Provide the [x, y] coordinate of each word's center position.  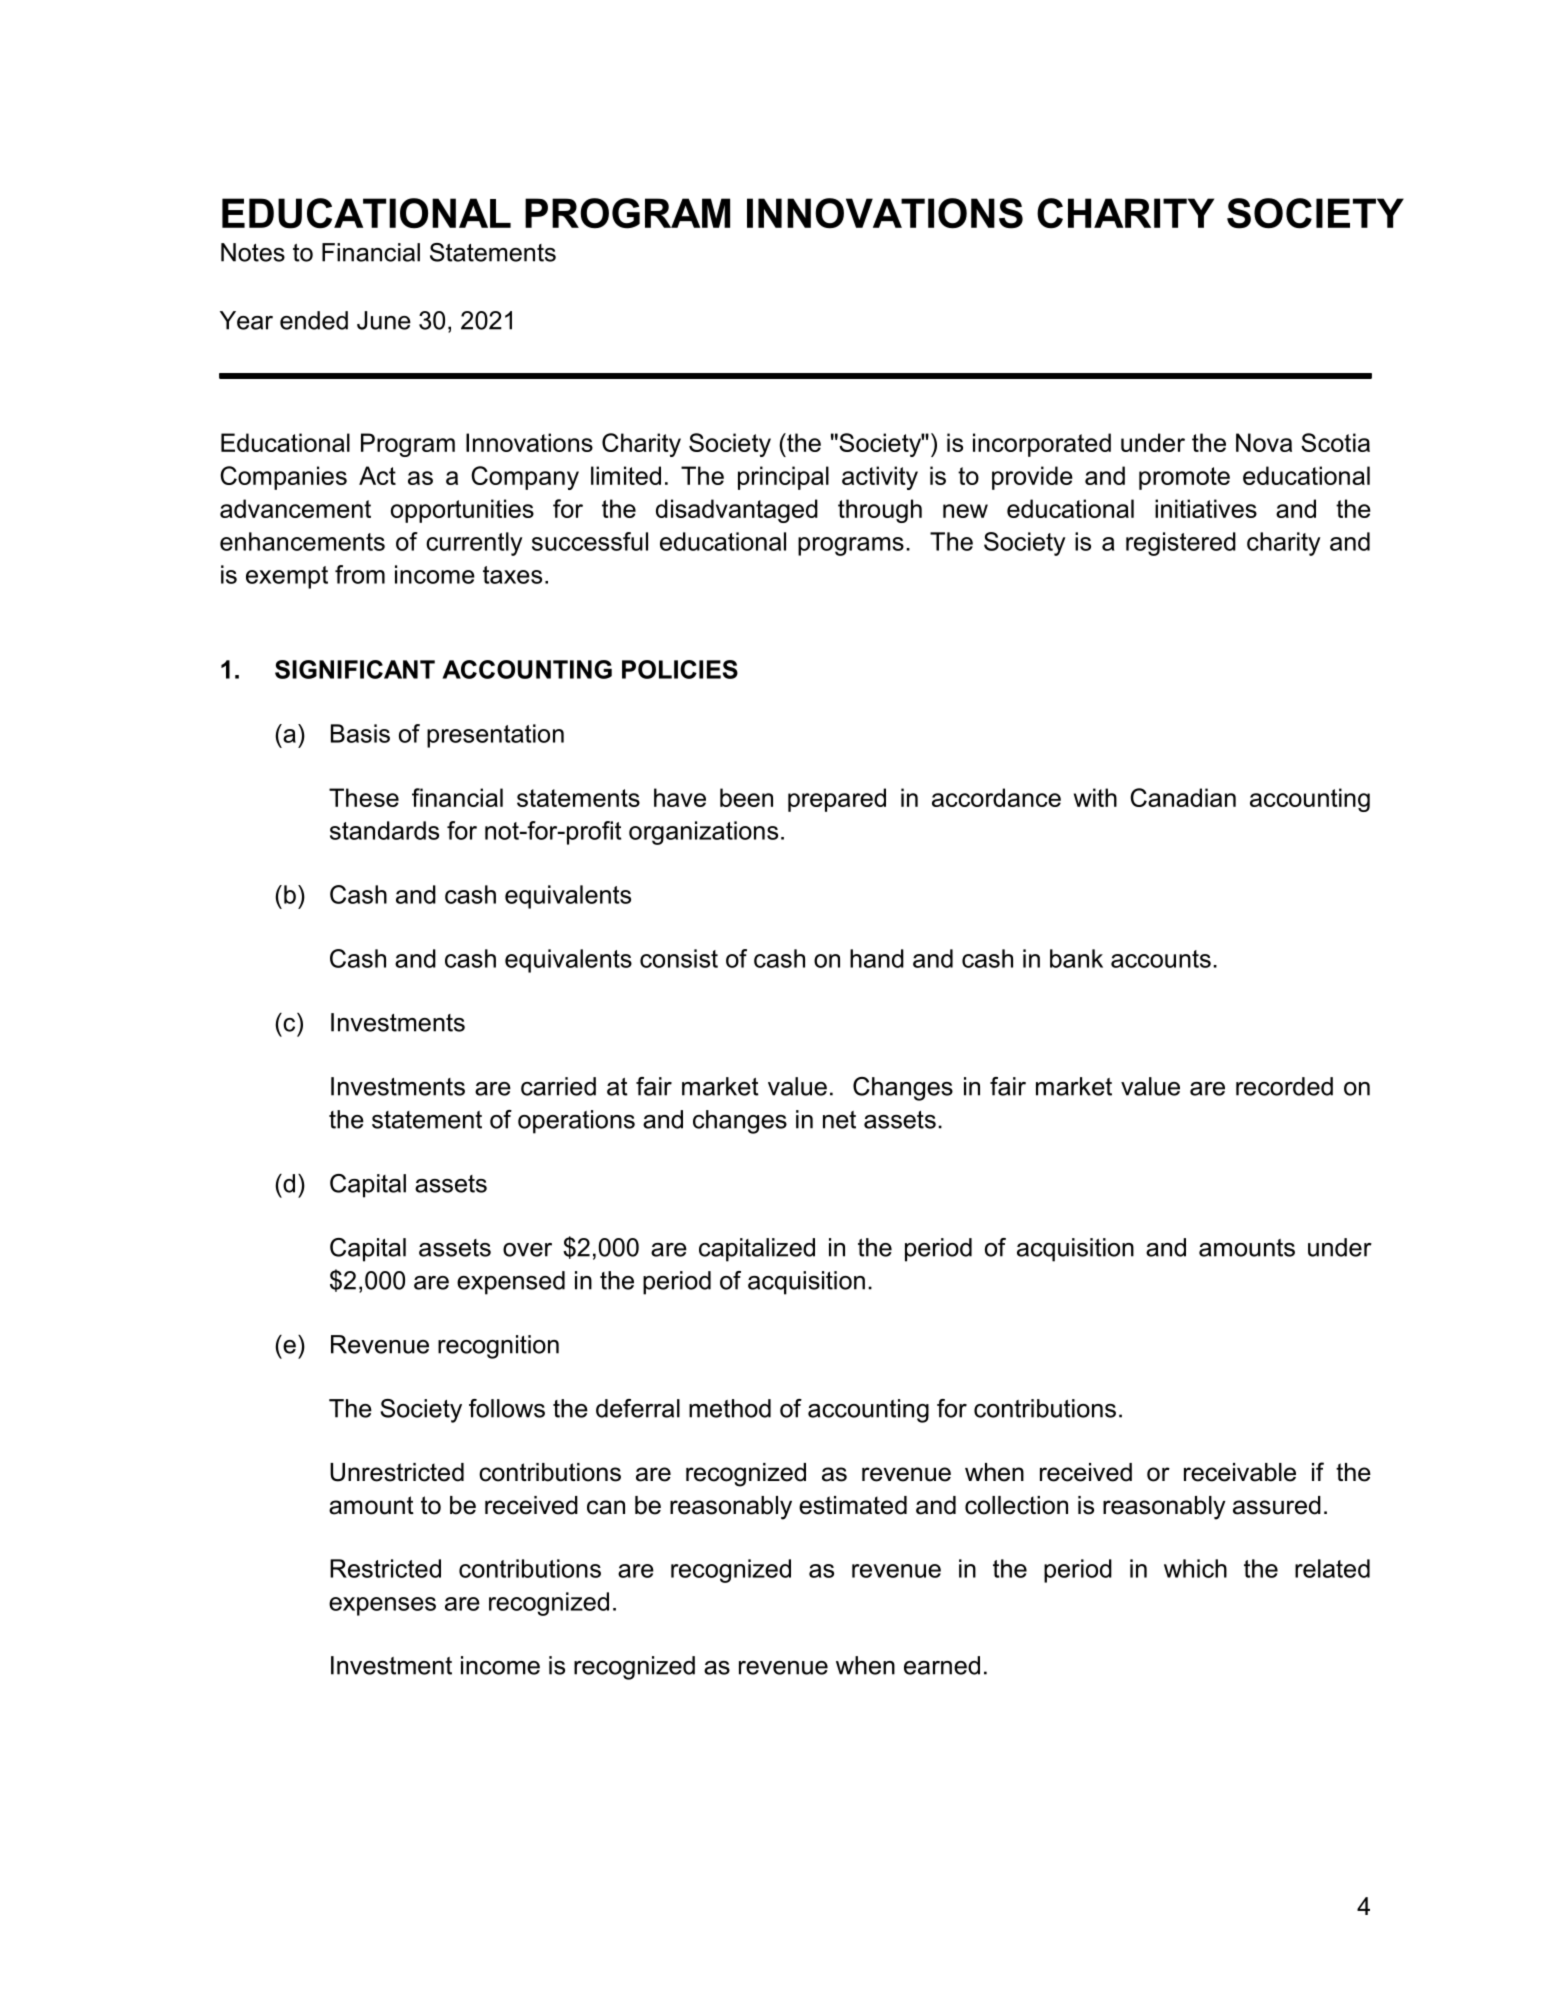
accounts [1161, 959]
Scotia [1335, 442]
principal [783, 478]
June [384, 320]
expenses [382, 1606]
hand [877, 958]
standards [384, 830]
